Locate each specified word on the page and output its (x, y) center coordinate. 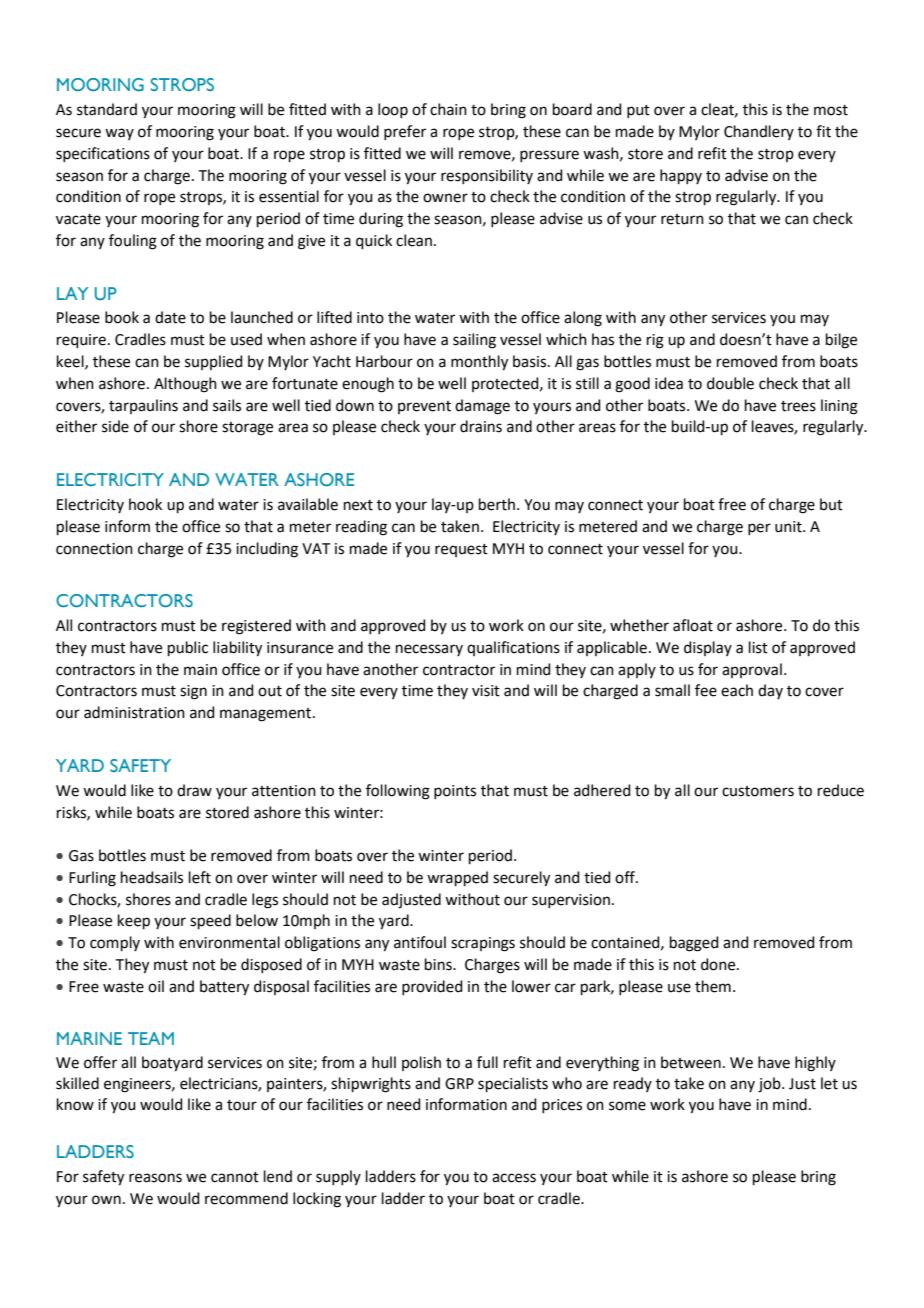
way (119, 134)
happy (681, 176)
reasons (155, 1178)
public (188, 648)
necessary (429, 650)
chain (448, 109)
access (514, 1178)
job (770, 1085)
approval (752, 670)
